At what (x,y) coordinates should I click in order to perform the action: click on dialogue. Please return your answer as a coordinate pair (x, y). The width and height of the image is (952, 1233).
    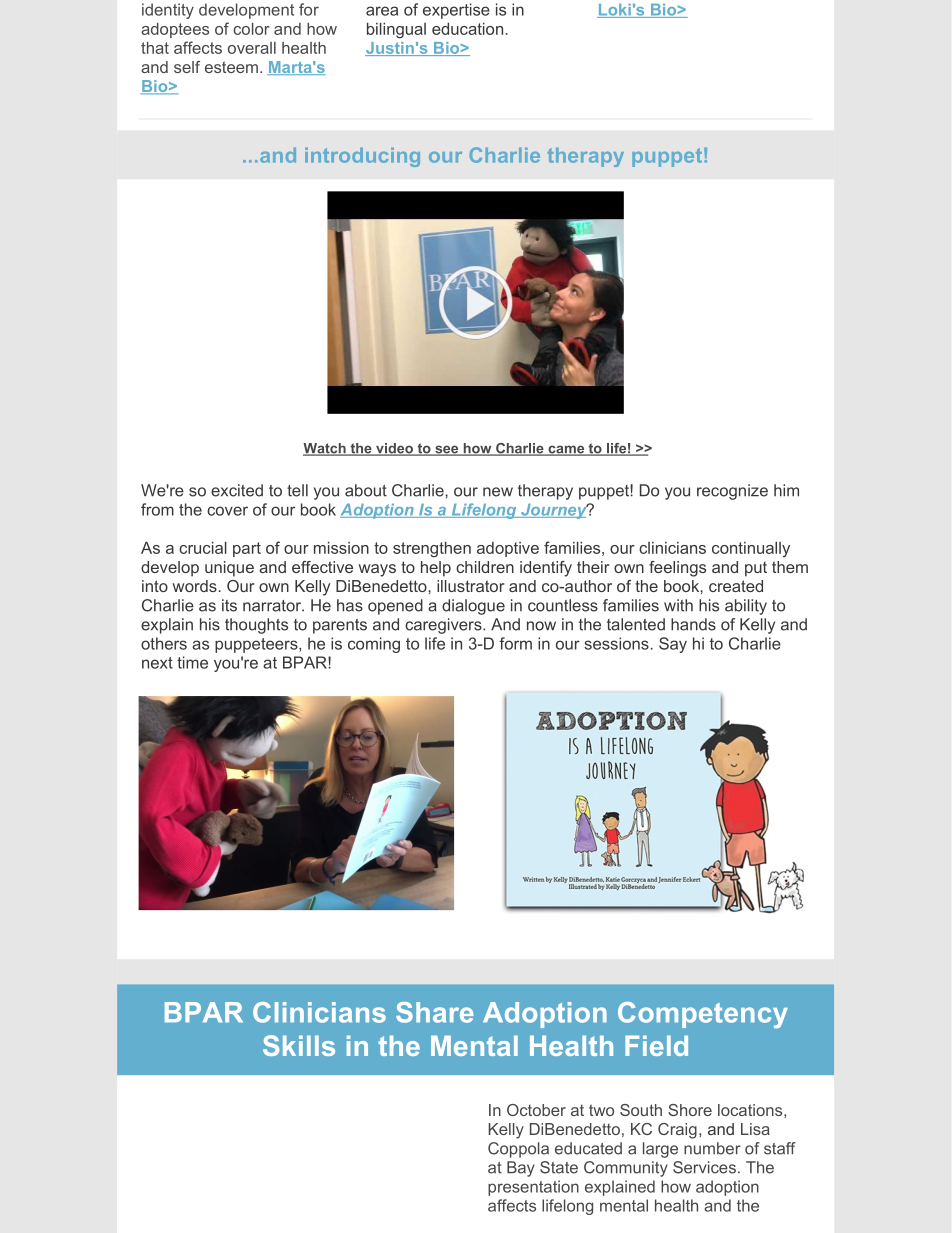
    Looking at the image, I should click on (473, 607).
